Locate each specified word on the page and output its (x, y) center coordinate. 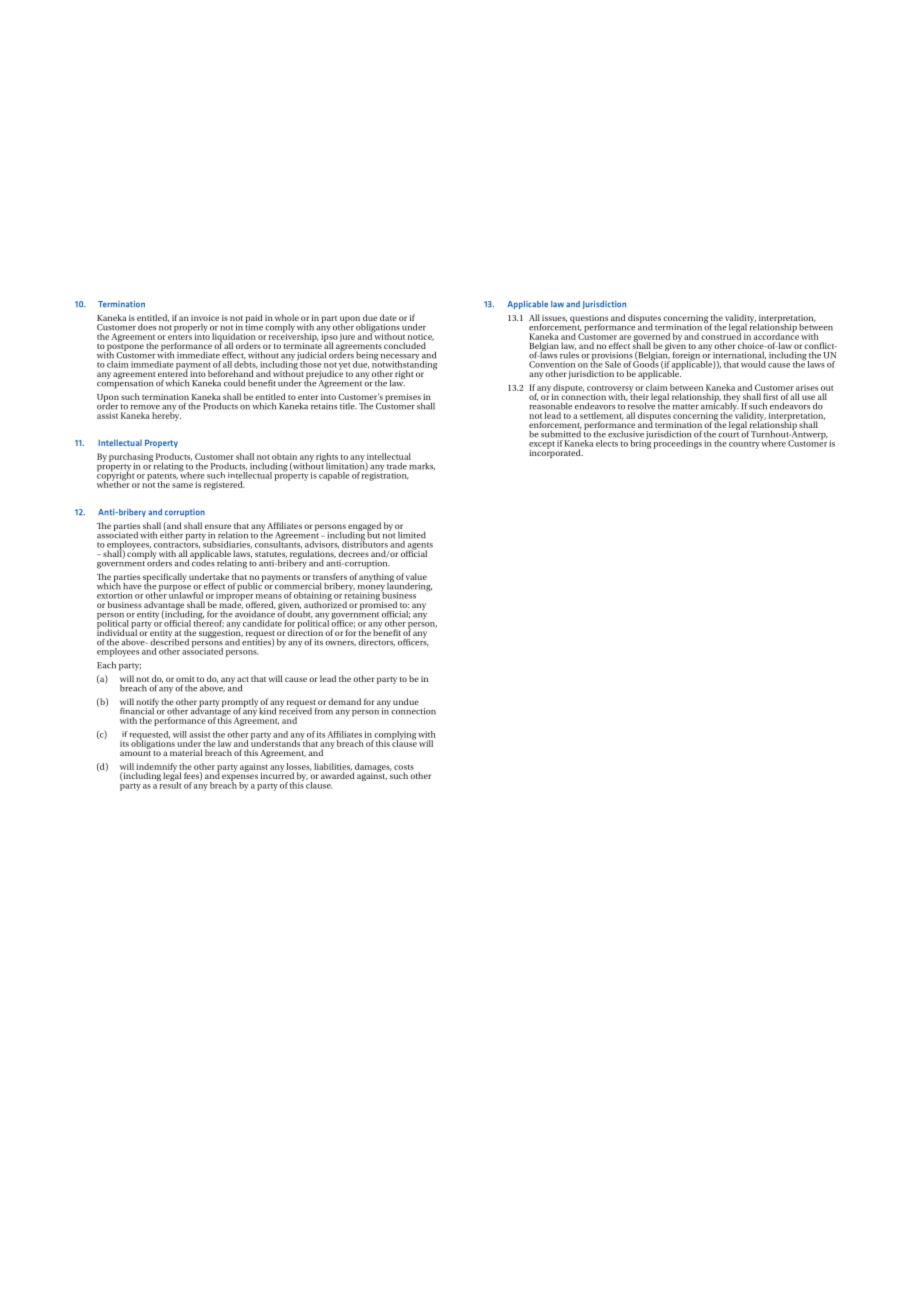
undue (406, 701)
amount (135, 752)
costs (404, 767)
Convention (552, 364)
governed (652, 338)
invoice (205, 318)
